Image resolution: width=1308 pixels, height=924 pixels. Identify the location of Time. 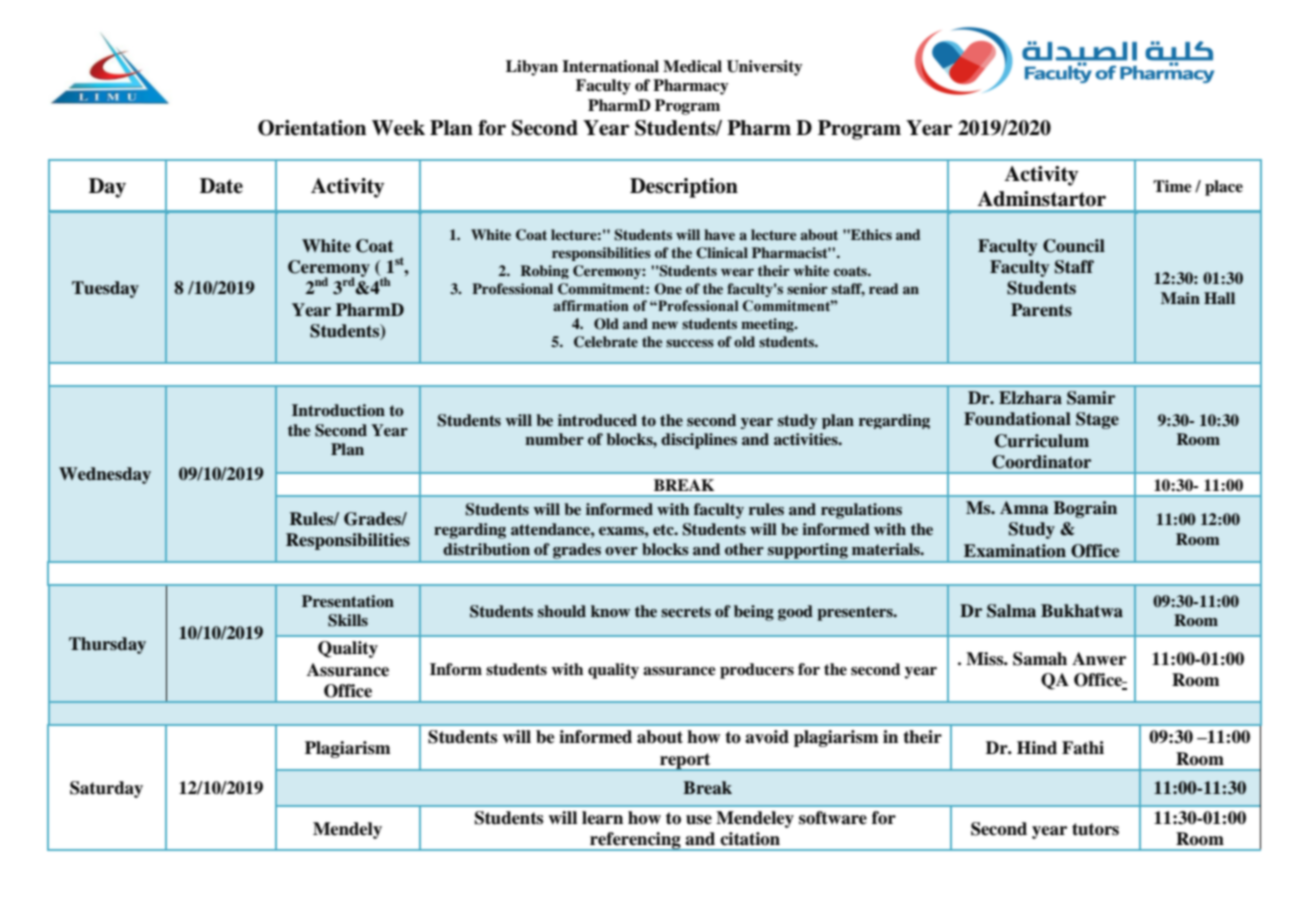
(1172, 186).
